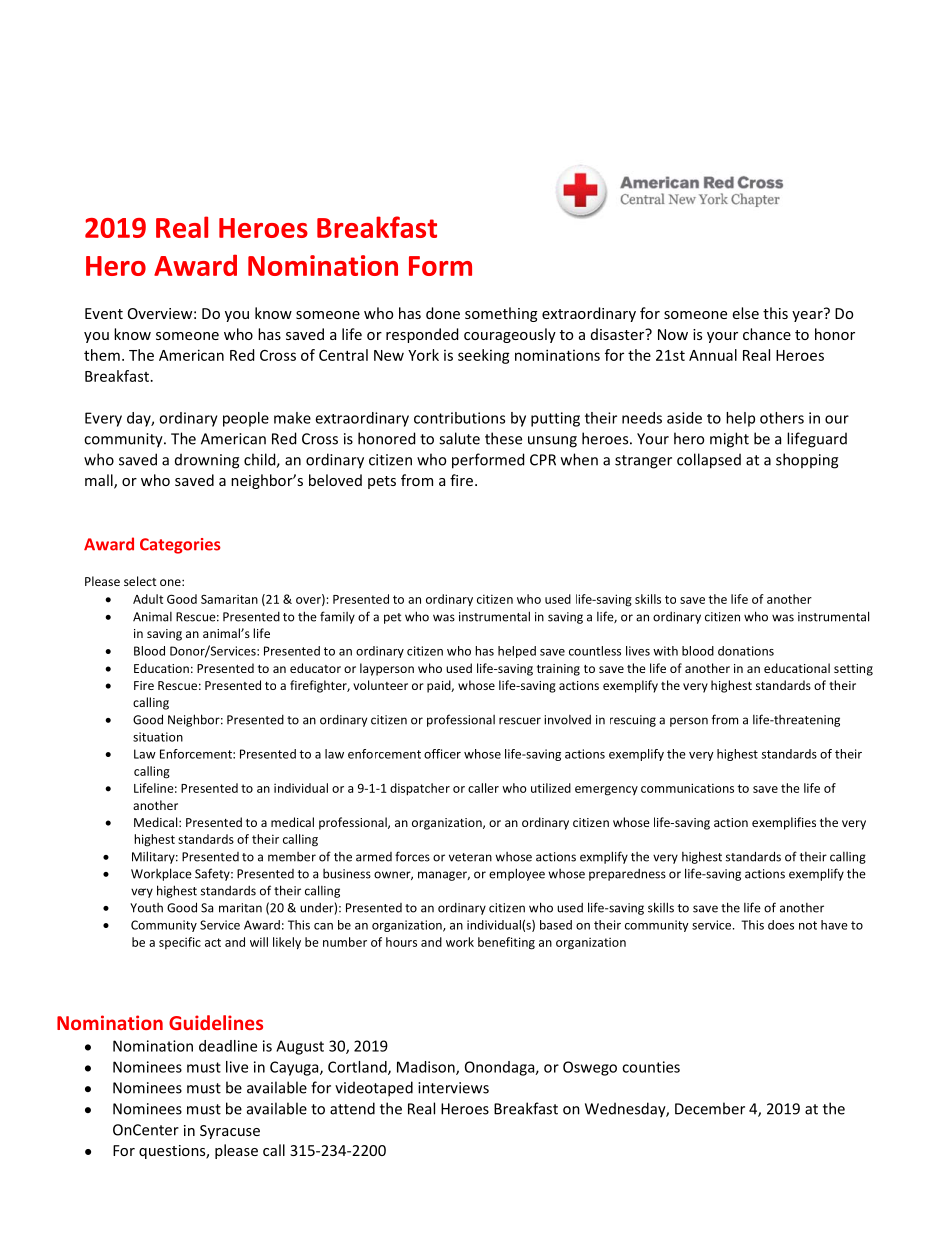 The height and width of the image is (1233, 952). I want to click on December, so click(710, 1108).
